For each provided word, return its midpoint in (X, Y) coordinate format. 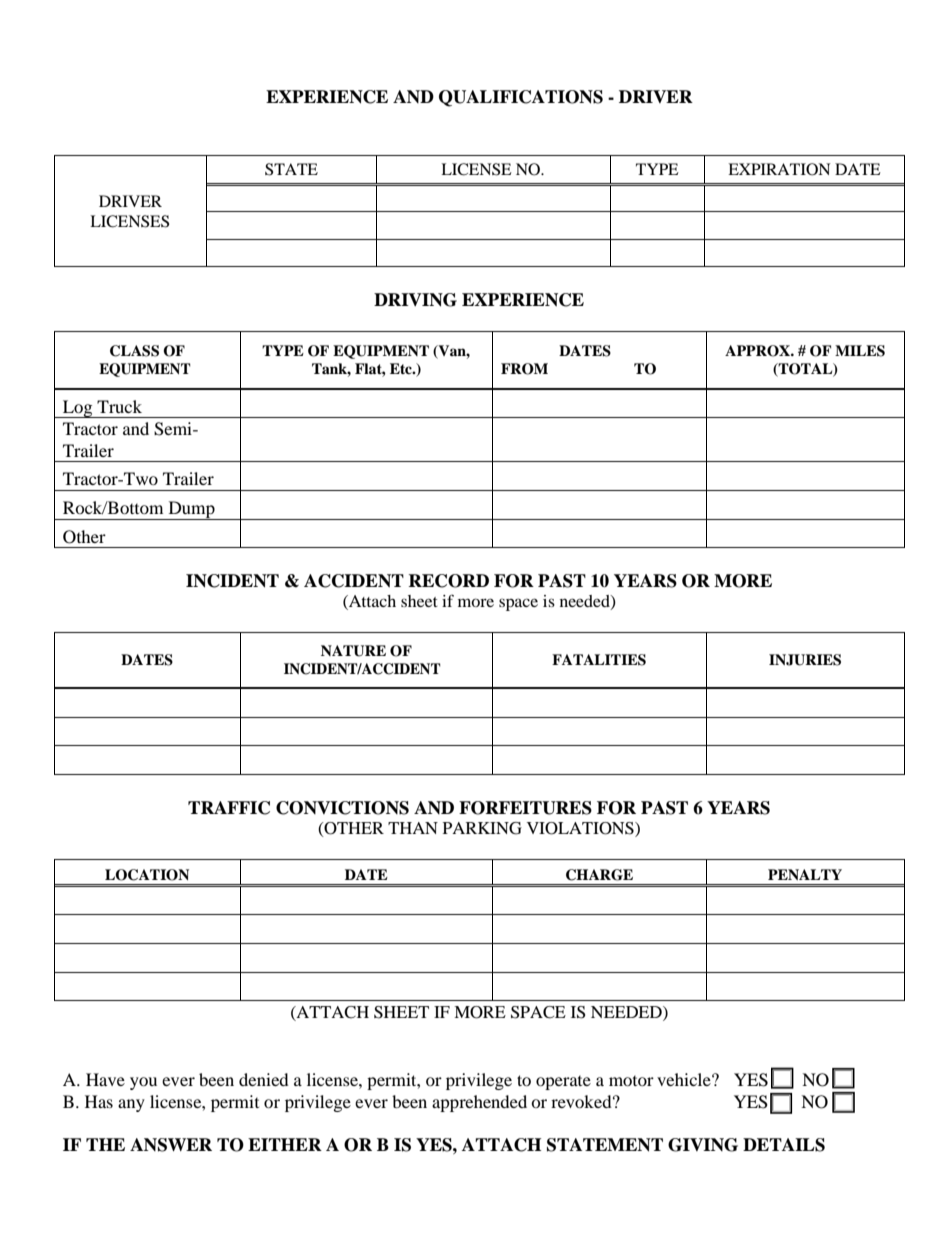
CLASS (134, 351)
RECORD (448, 581)
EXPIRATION (779, 169)
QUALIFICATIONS (521, 98)
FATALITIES (599, 660)
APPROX (758, 351)
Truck (119, 406)
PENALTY (805, 874)
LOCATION (147, 875)
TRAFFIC (229, 808)
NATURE (353, 651)
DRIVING (415, 300)
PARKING (482, 828)
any (131, 1105)
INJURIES (805, 660)
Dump (191, 510)
